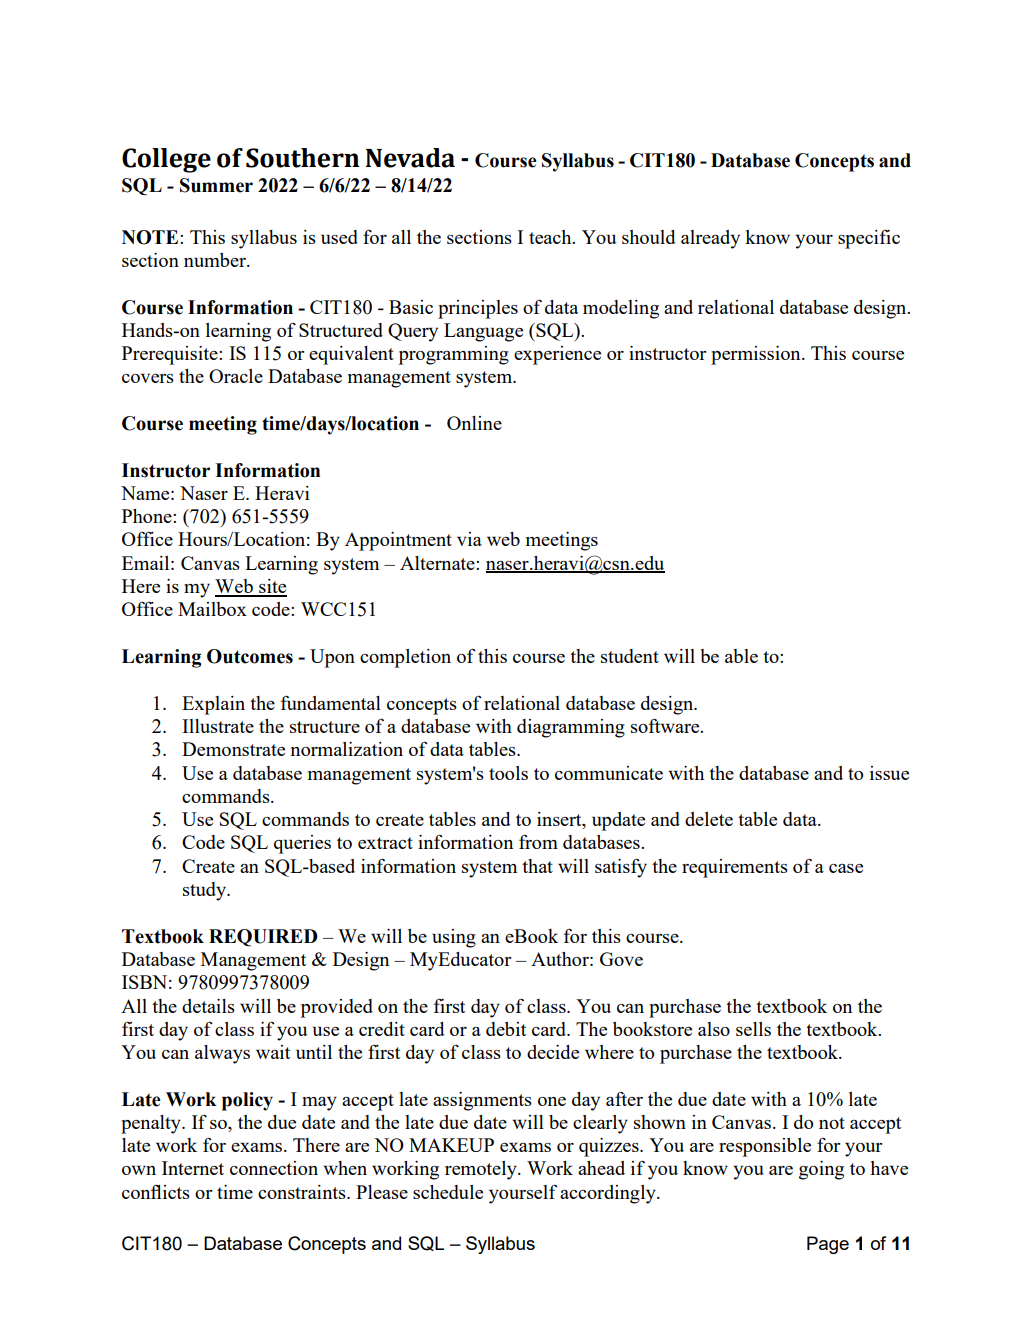 Image resolution: width=1033 pixels, height=1336 pixels. I want to click on Summer, so click(216, 185).
